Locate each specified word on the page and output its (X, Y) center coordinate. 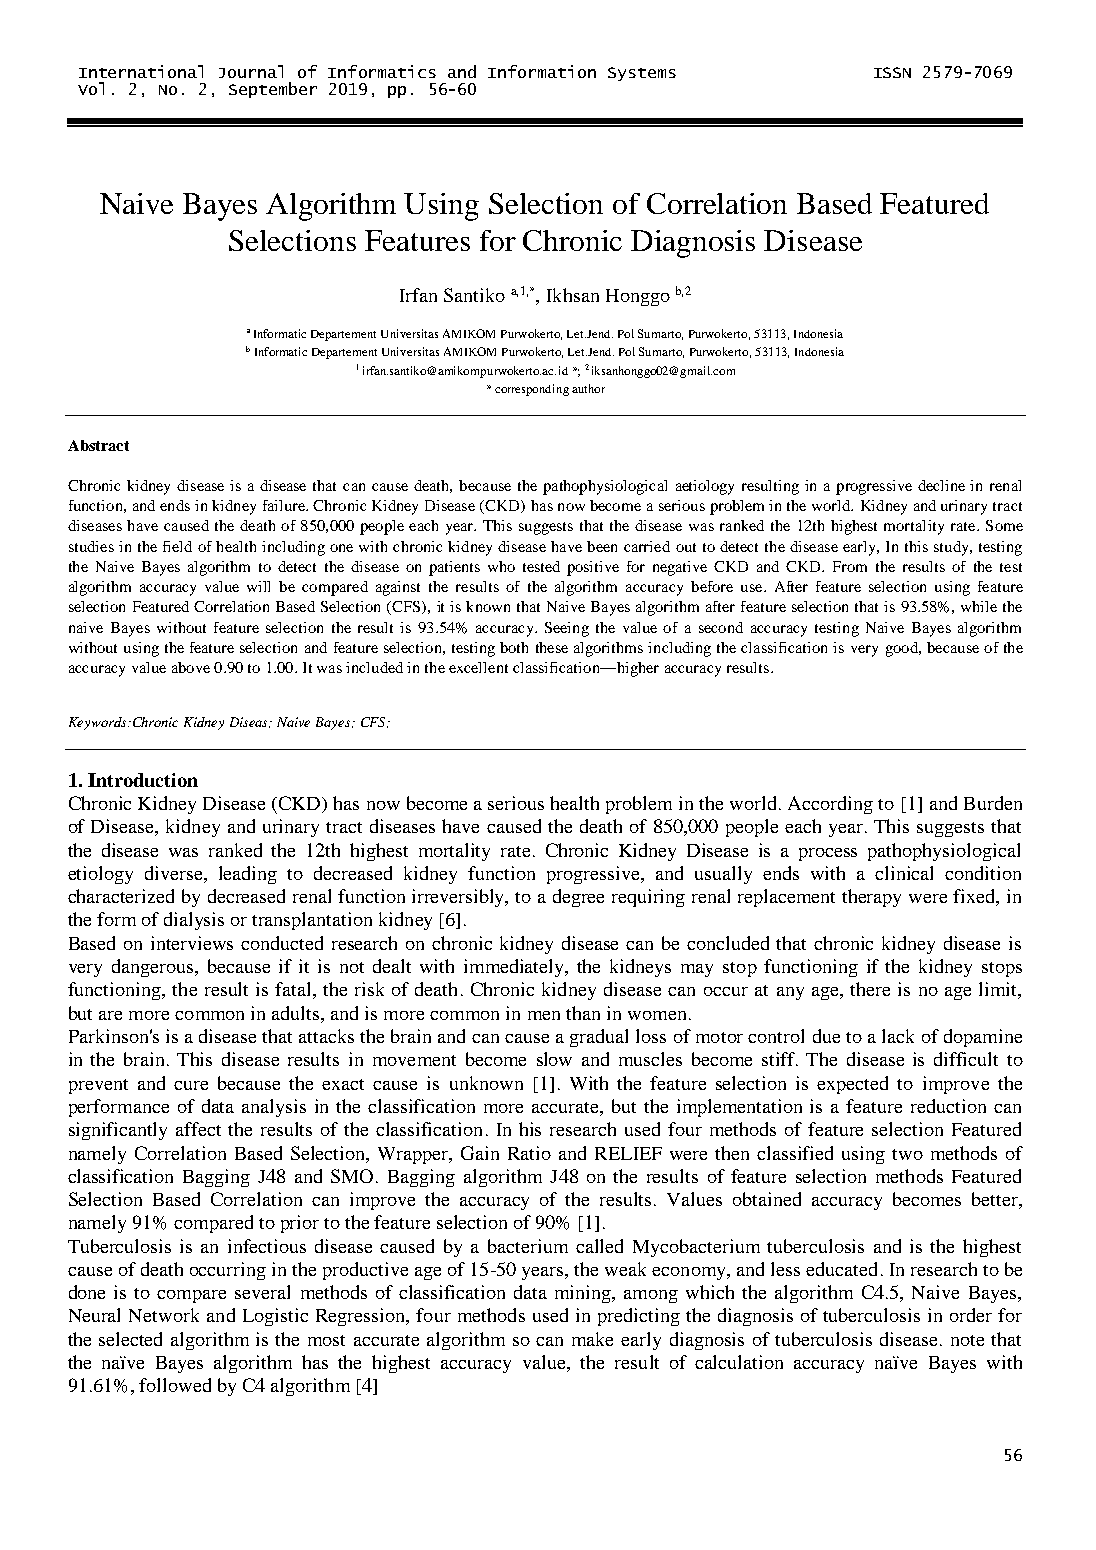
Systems (642, 74)
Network (164, 1315)
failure (285, 505)
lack (898, 1036)
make (592, 1339)
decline (941, 485)
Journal (251, 71)
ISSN (892, 72)
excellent (478, 667)
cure (191, 1085)
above (191, 667)
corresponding (532, 390)
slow (554, 1059)
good (903, 649)
